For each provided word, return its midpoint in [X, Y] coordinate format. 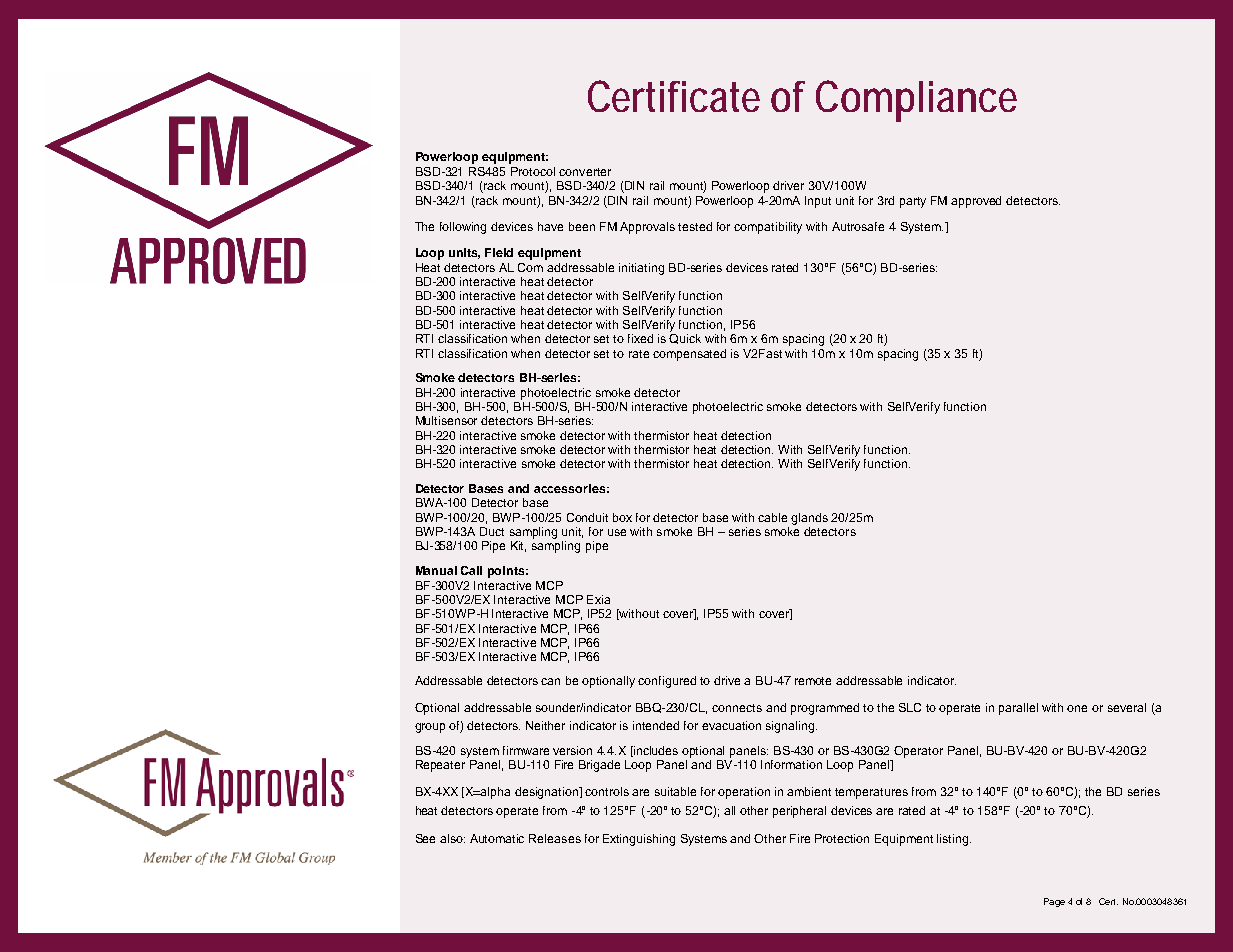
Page [1054, 902]
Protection [842, 838]
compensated [689, 355]
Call [471, 570]
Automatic [497, 838]
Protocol [533, 171]
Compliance [916, 101]
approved [976, 202]
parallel [1018, 709]
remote [813, 681]
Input [818, 202]
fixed [640, 338]
